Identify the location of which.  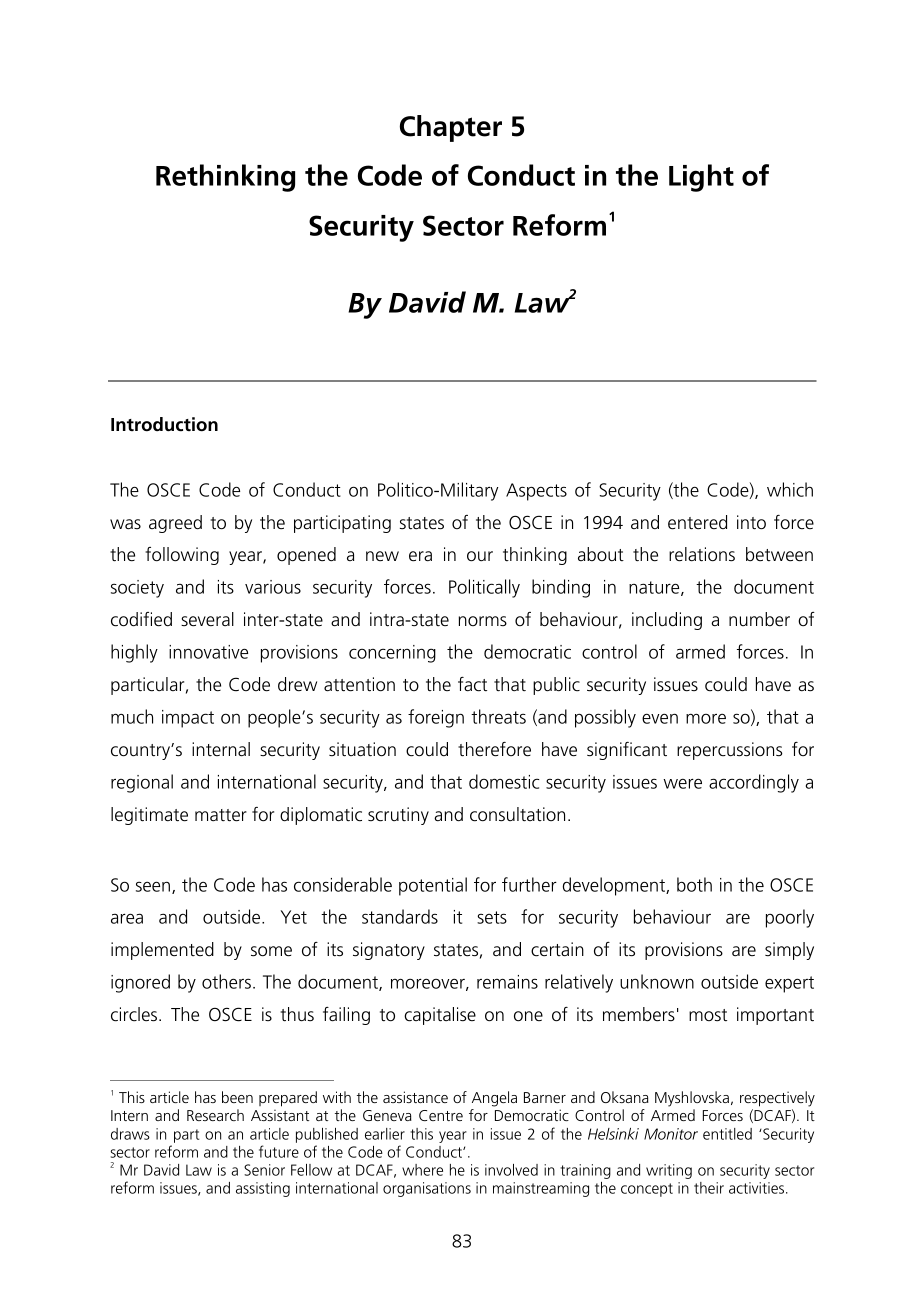
(790, 489).
